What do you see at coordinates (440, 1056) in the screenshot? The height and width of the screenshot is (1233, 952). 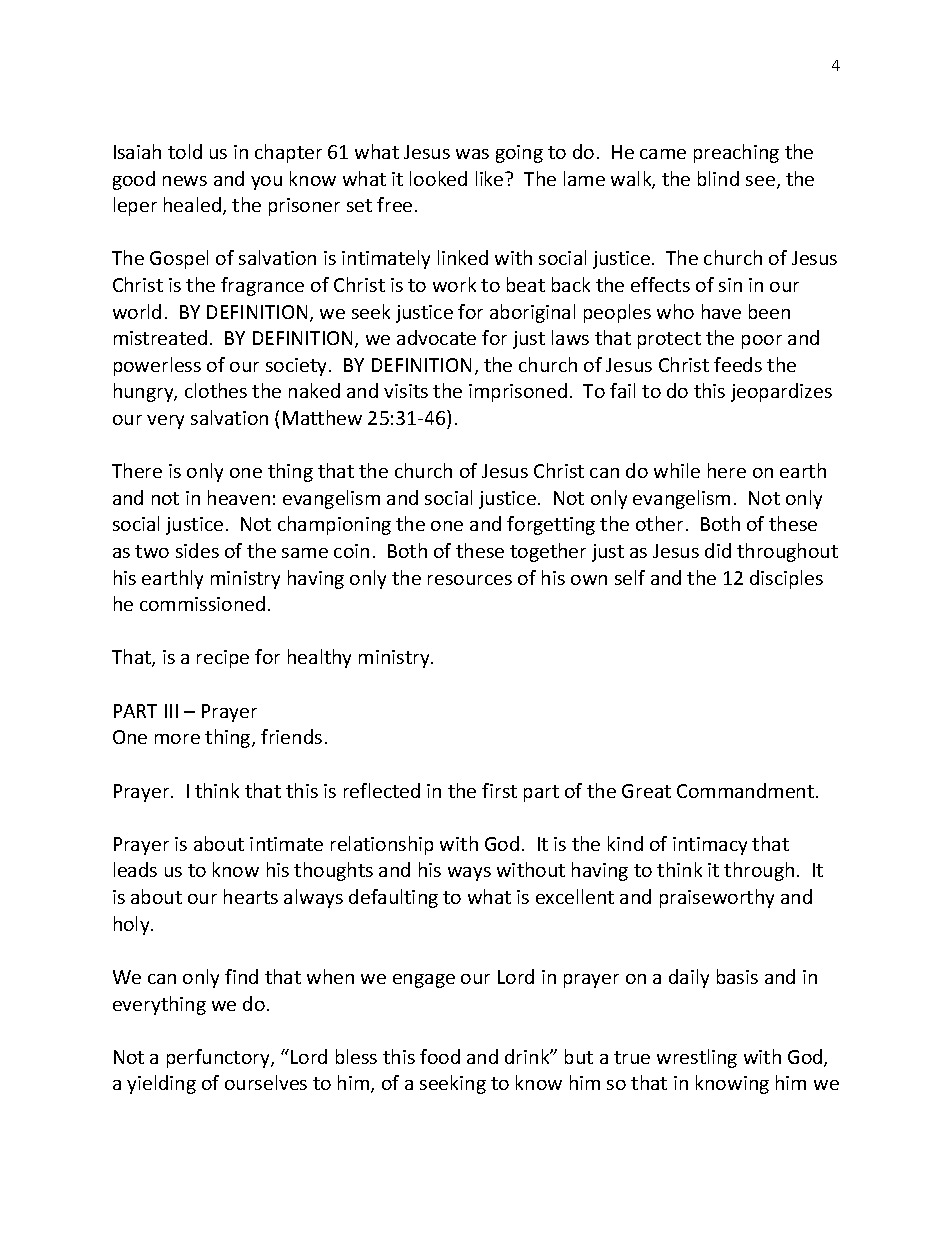 I see `food` at bounding box center [440, 1056].
